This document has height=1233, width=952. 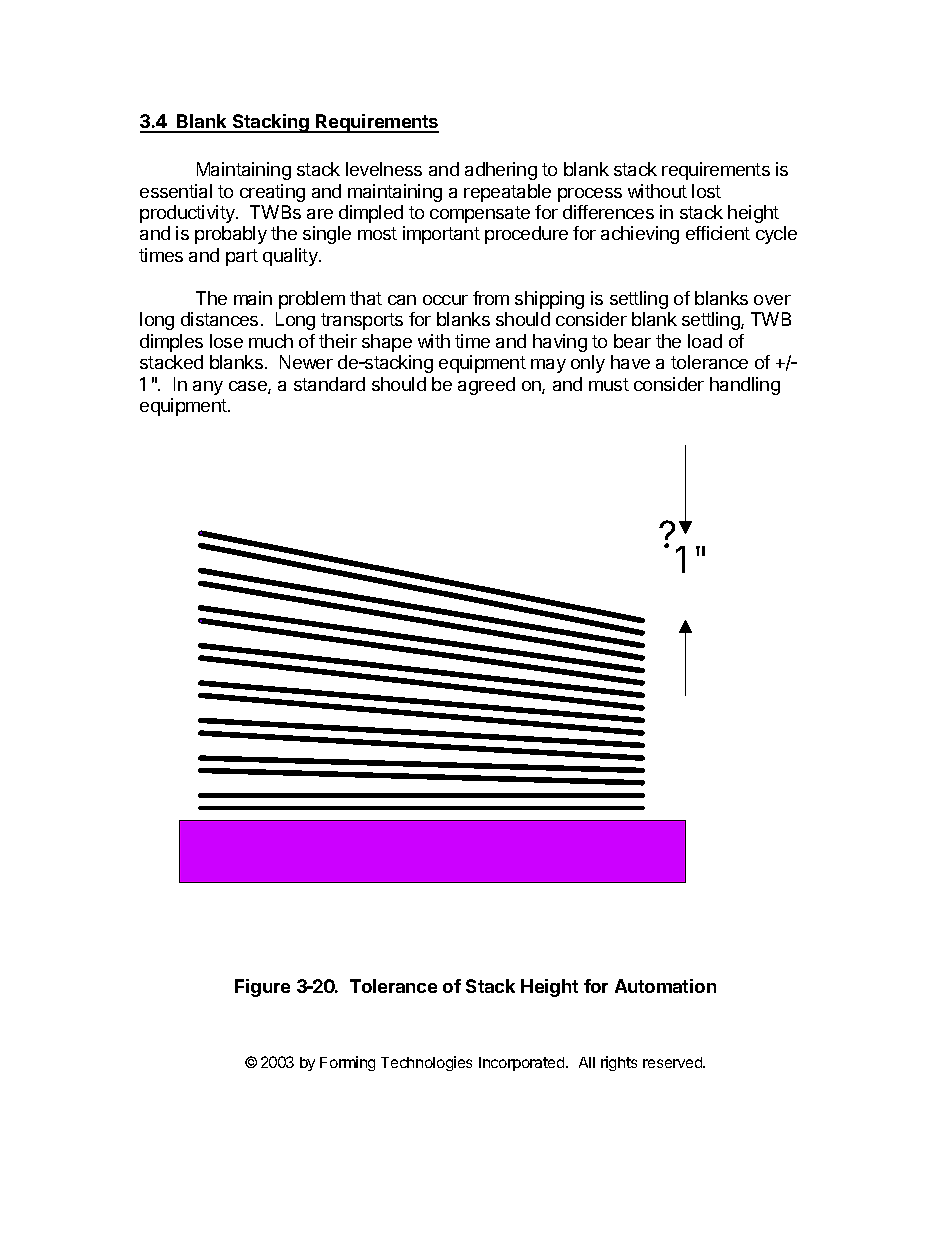 I want to click on handling, so click(x=745, y=386).
